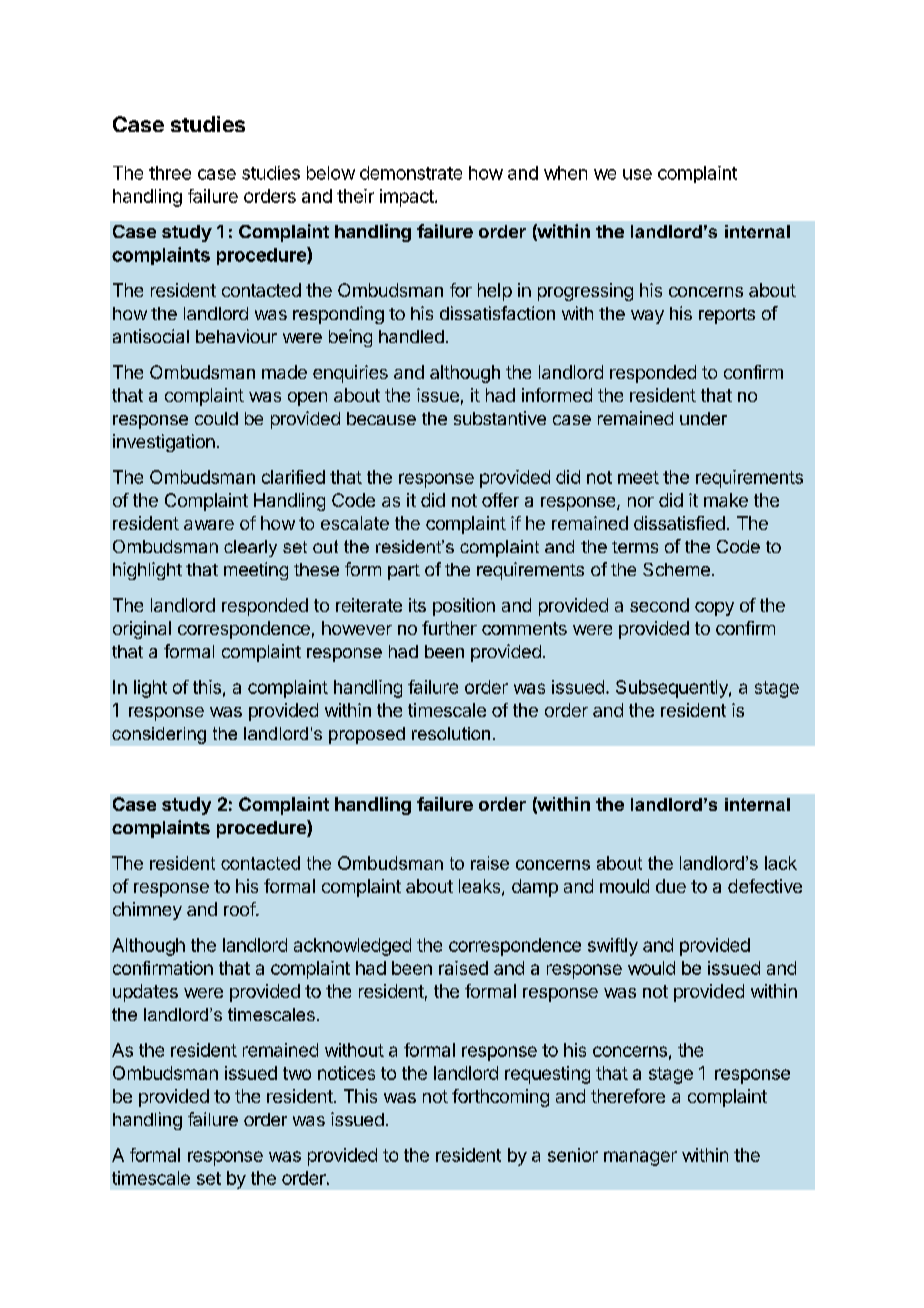 This page has width=924, height=1308. I want to click on two, so click(297, 1073).
